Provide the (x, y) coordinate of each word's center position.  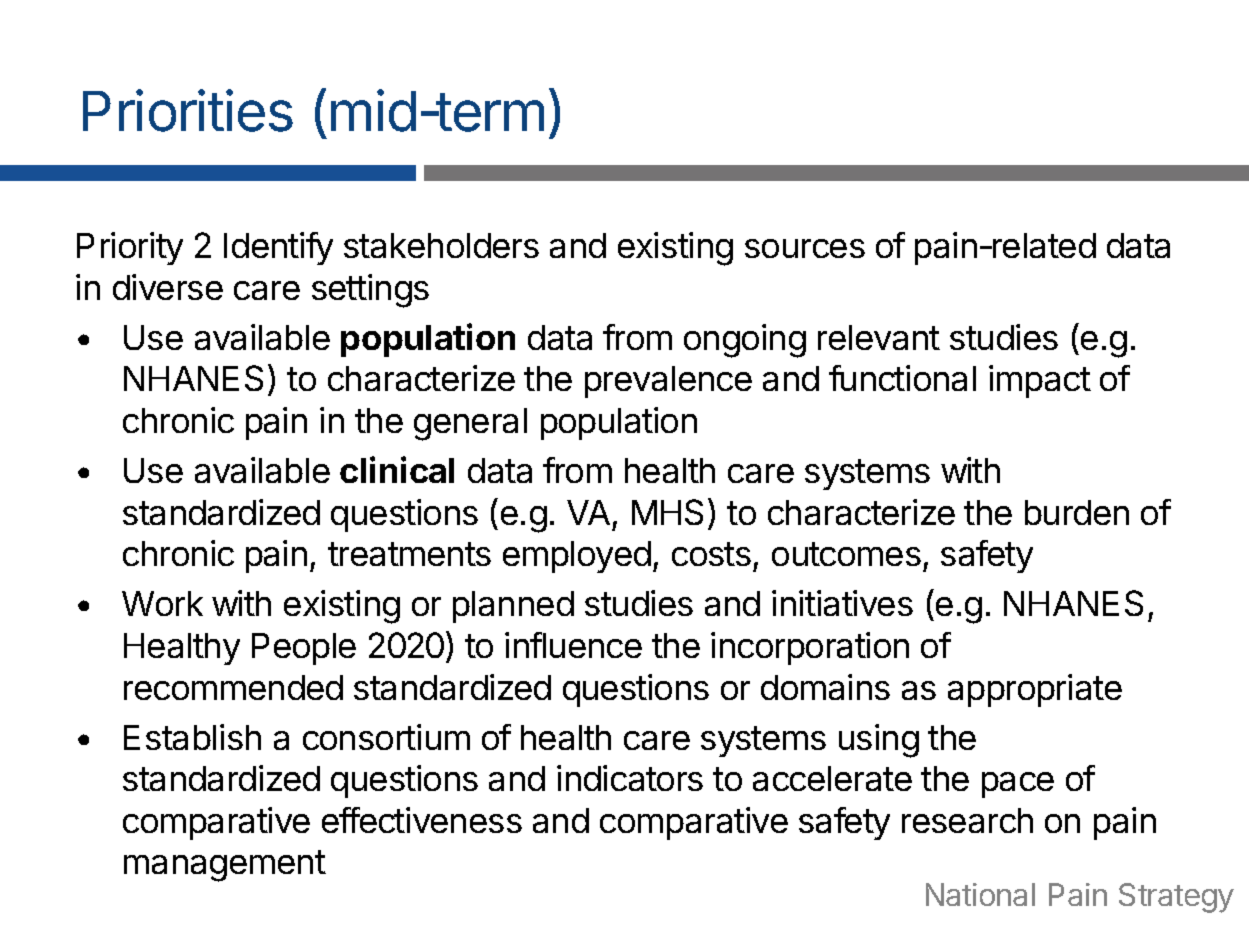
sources (805, 248)
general (470, 424)
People (304, 649)
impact (1040, 381)
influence (573, 645)
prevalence (668, 382)
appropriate (1035, 690)
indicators (630, 778)
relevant (879, 337)
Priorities (188, 110)
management (225, 866)
